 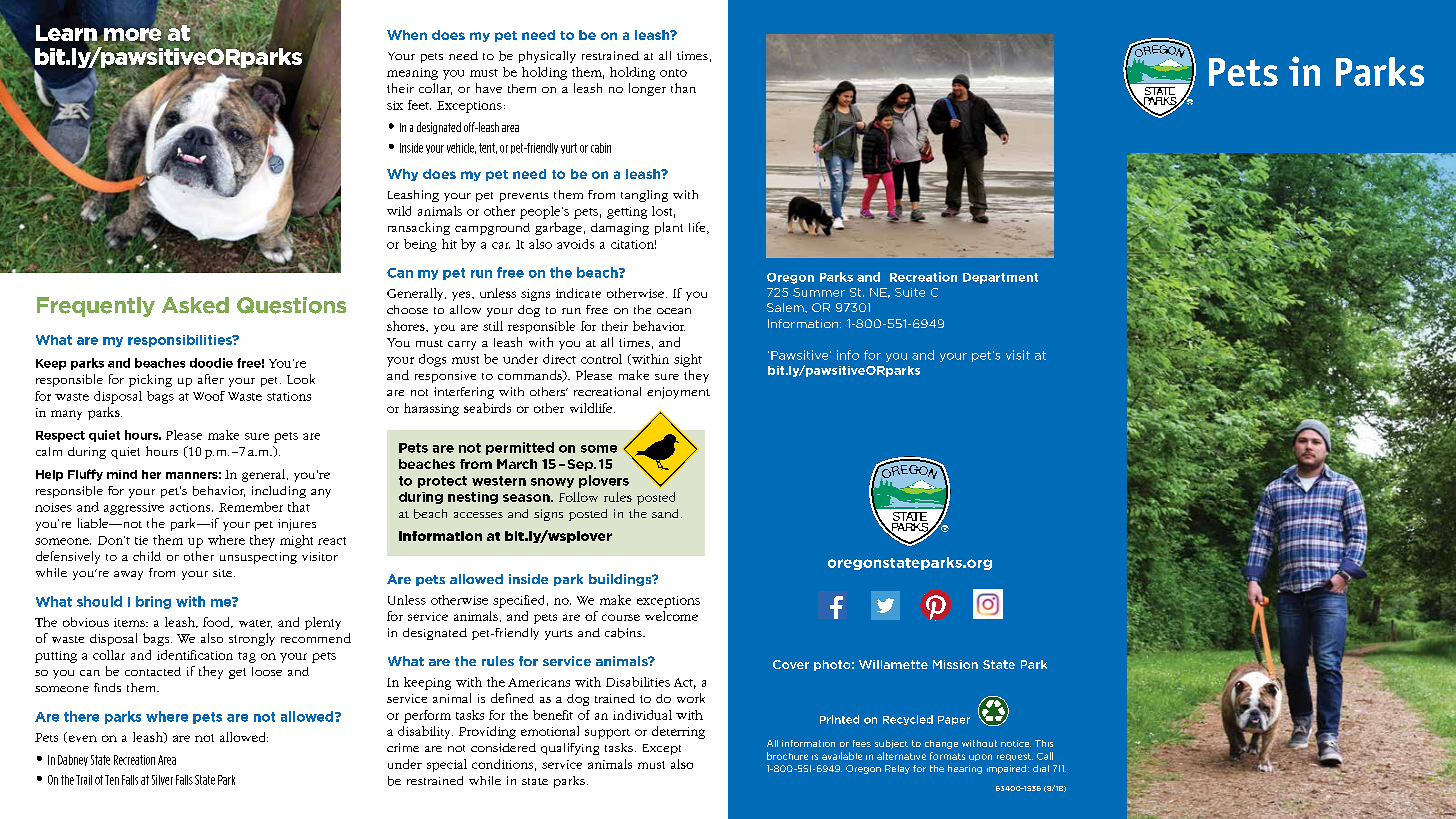 What do you see at coordinates (667, 513) in the screenshot?
I see `sand` at bounding box center [667, 513].
